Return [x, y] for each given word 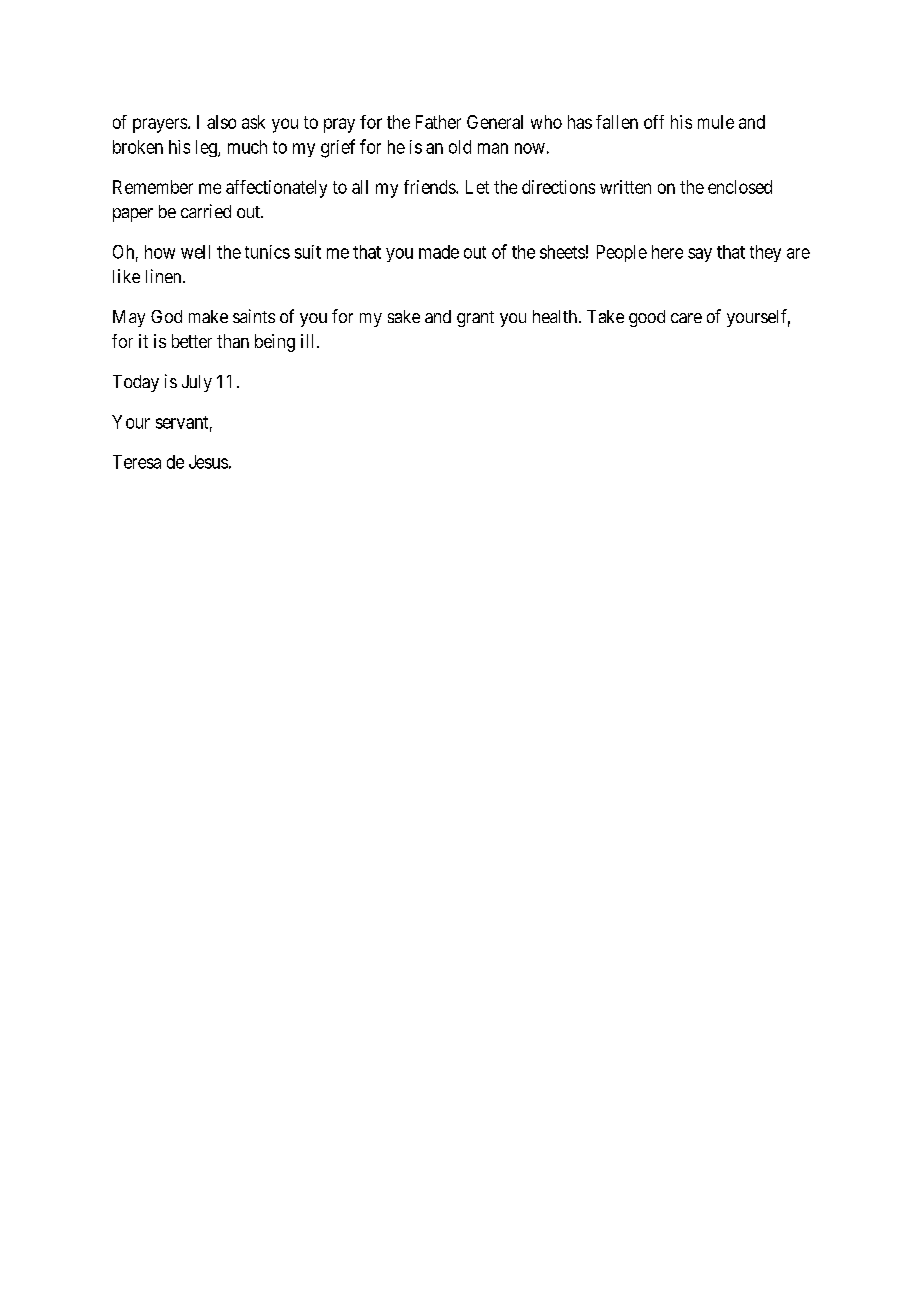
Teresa [137, 462]
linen [165, 276]
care [686, 318]
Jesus [208, 462]
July [197, 383]
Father [438, 122]
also [221, 122]
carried [206, 211]
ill [309, 341]
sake [404, 316]
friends [430, 187]
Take [605, 316]
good [647, 318]
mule [716, 122]
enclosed [740, 187]
